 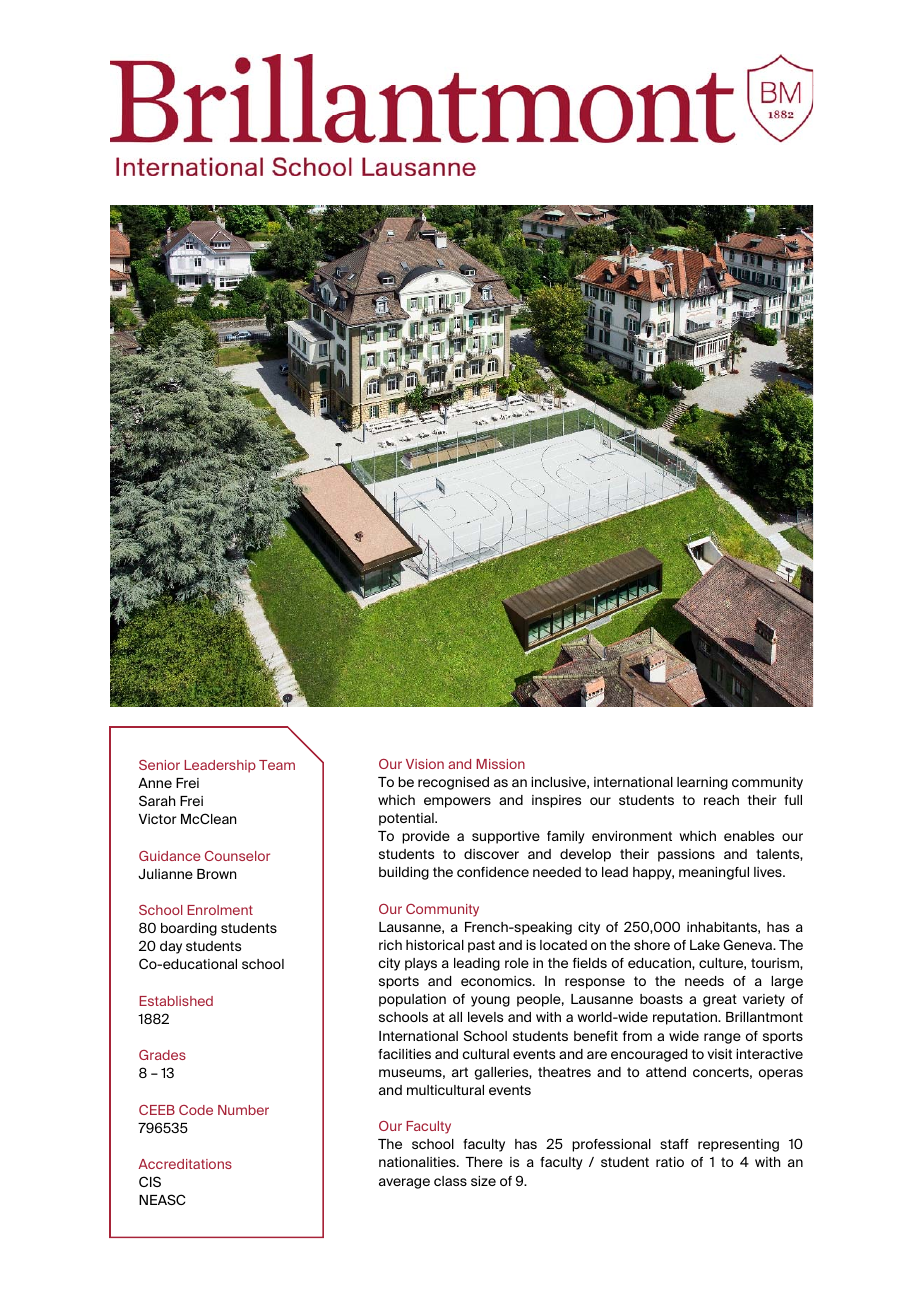 What do you see at coordinates (714, 873) in the page?
I see `meaningful` at bounding box center [714, 873].
